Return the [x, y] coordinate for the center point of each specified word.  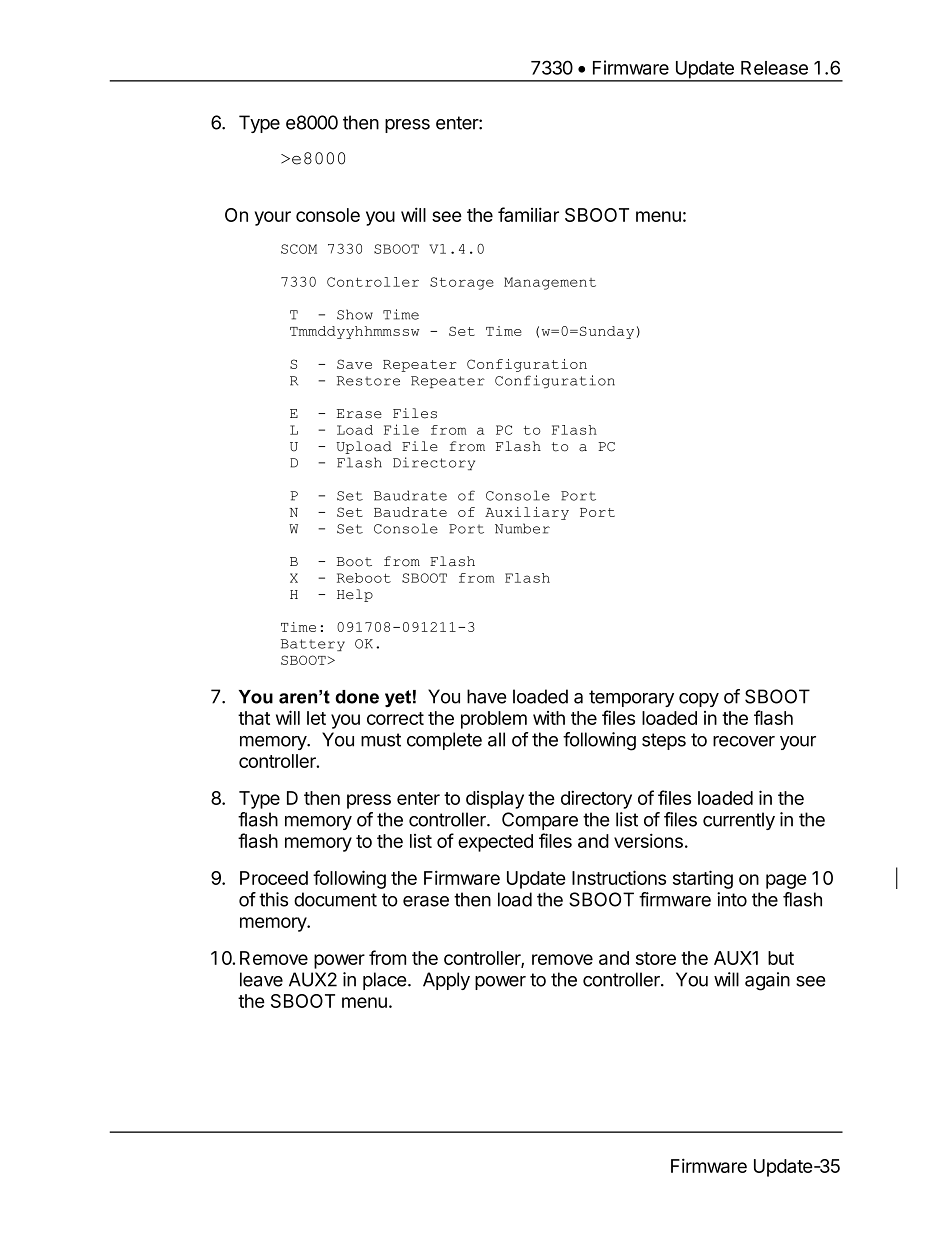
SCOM [299, 249]
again [767, 981]
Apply [446, 981]
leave [261, 979]
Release [774, 68]
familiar [528, 214]
